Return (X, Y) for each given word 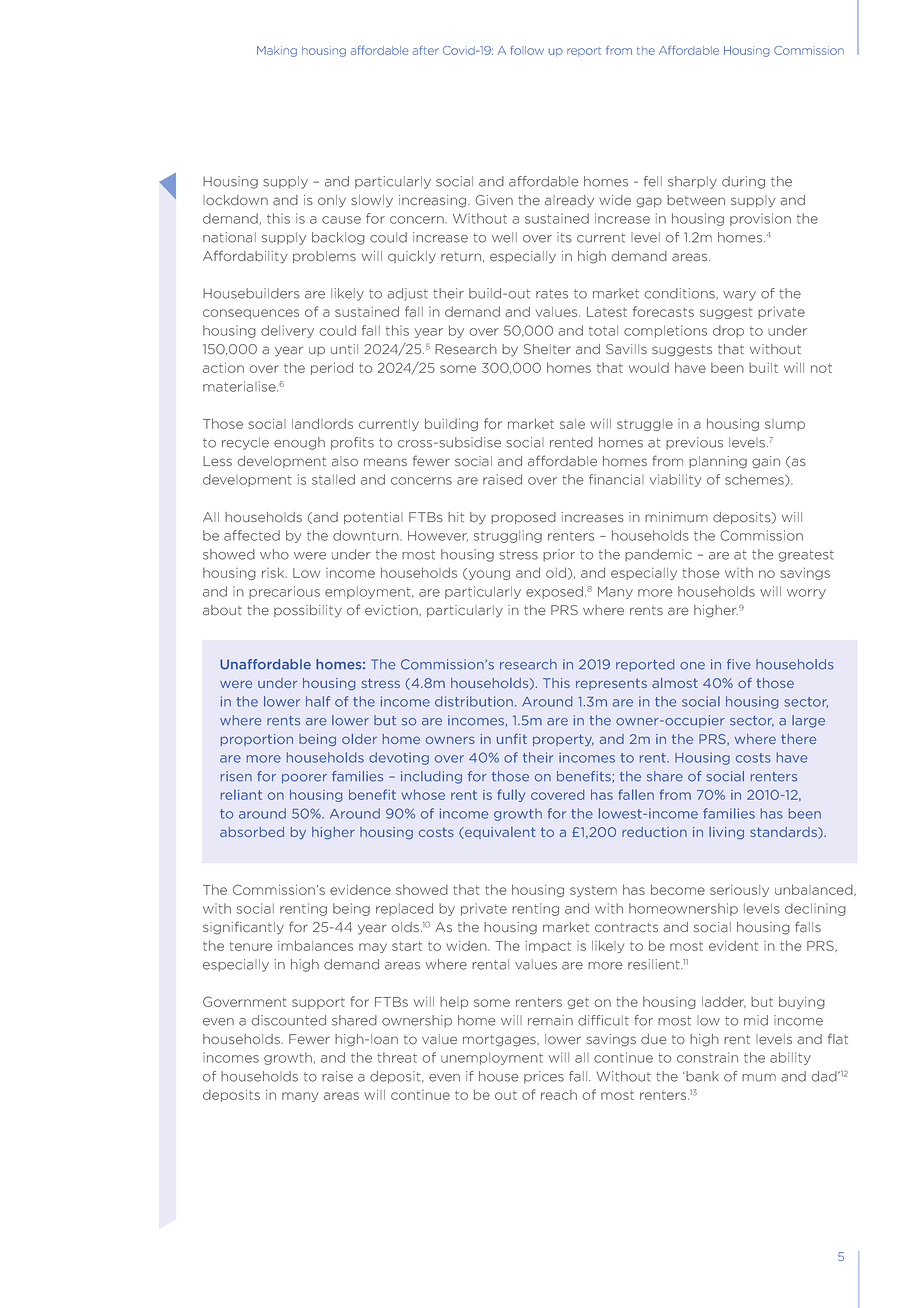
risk (274, 572)
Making (277, 51)
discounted (288, 1020)
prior (559, 555)
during (743, 182)
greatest (806, 556)
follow (527, 50)
